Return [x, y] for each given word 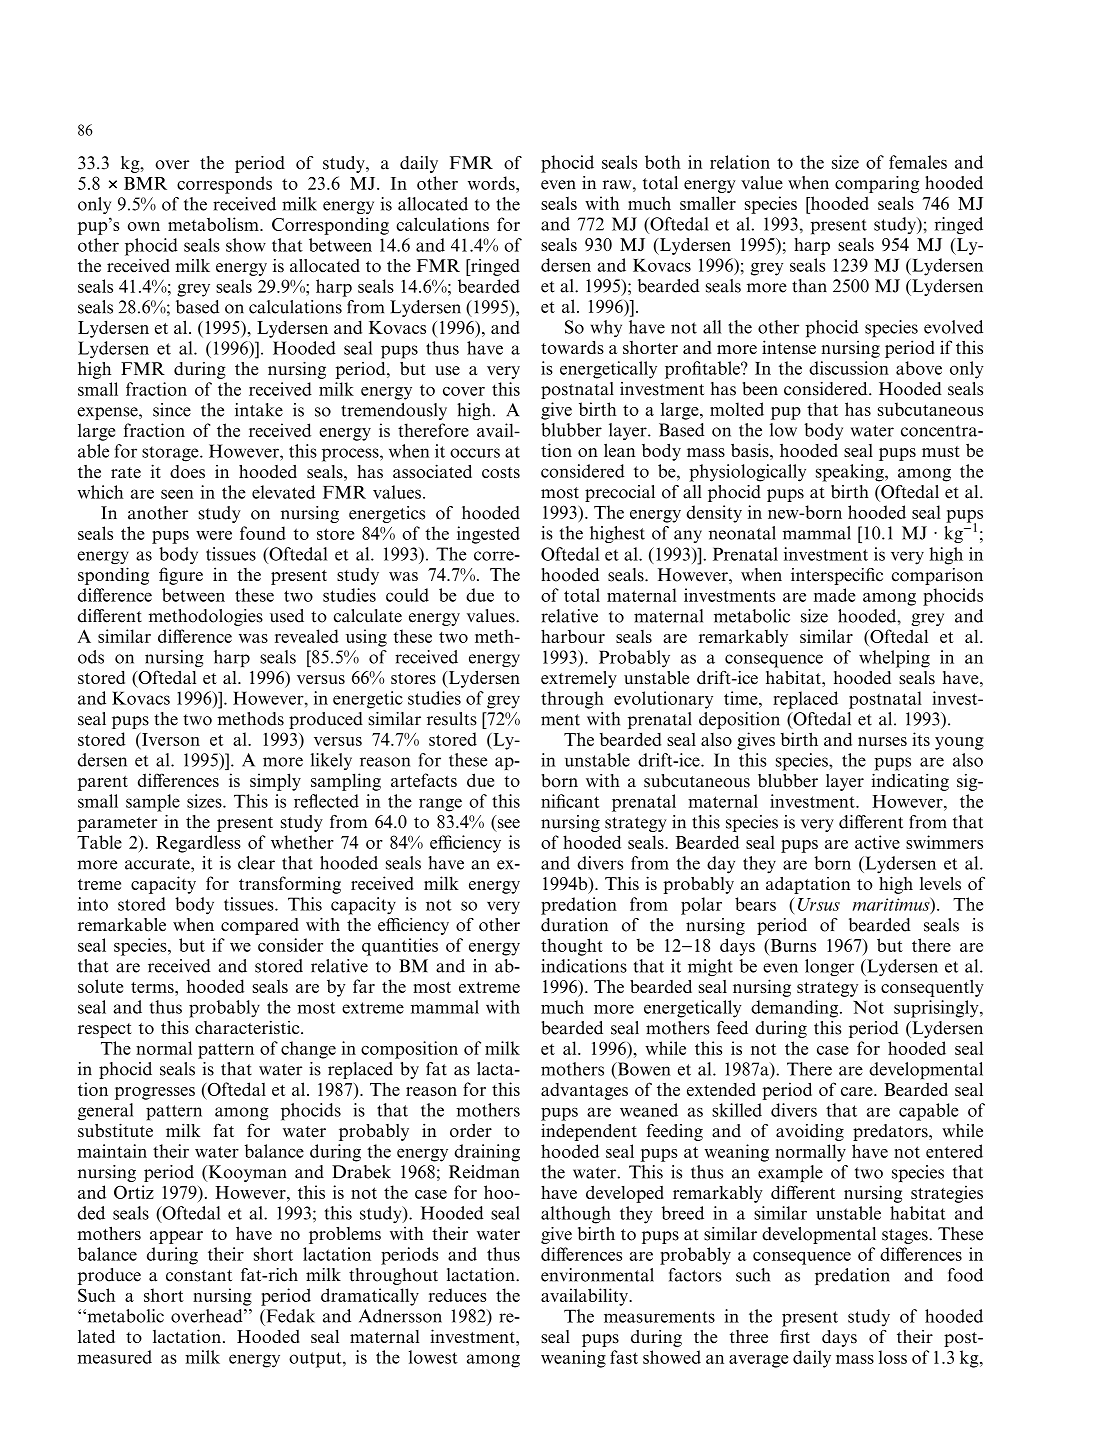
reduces [458, 1295]
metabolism [214, 224]
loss [893, 1357]
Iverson [170, 739]
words [492, 183]
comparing [877, 184]
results [452, 719]
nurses [882, 741]
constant [199, 1276]
